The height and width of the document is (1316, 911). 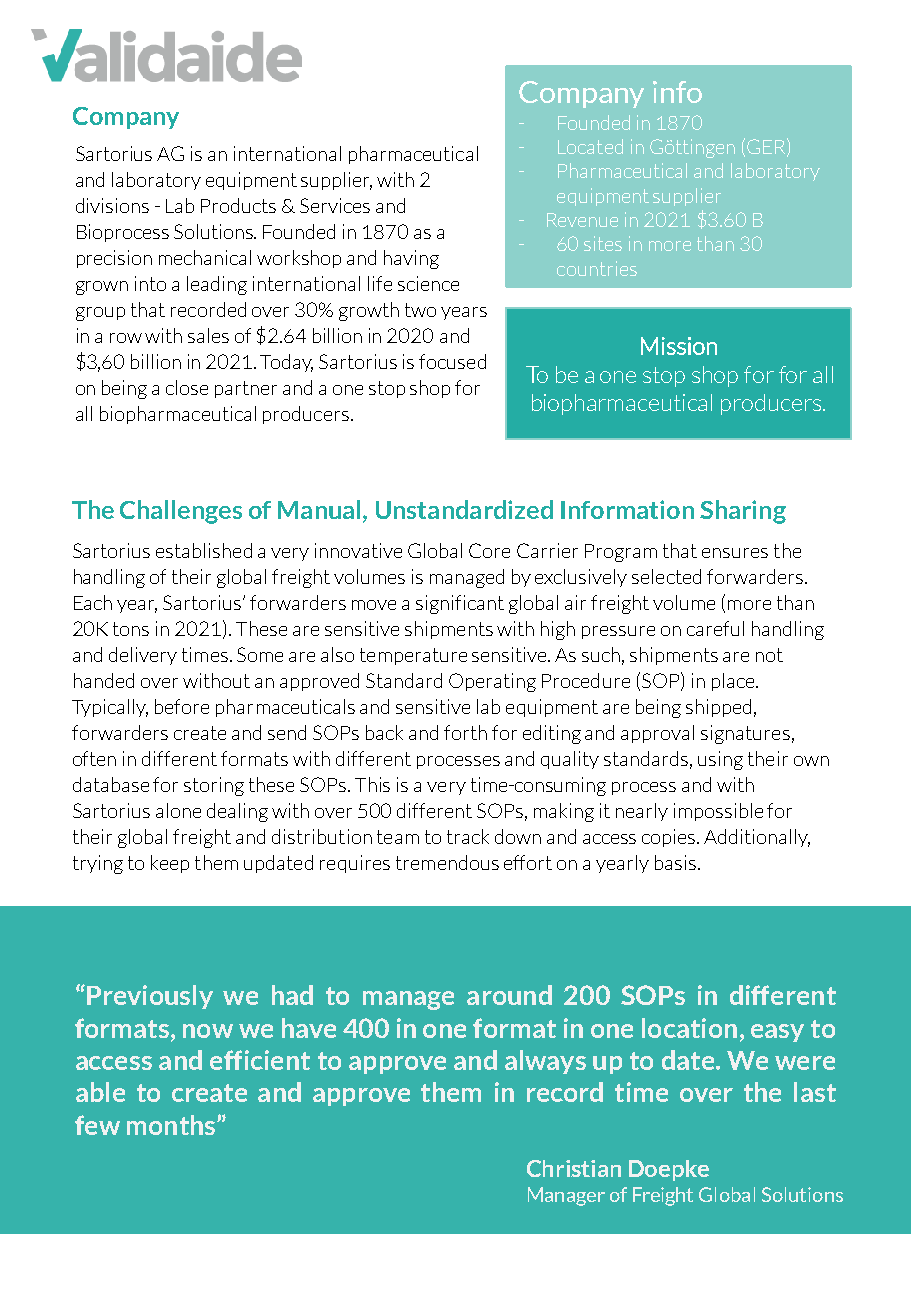 I want to click on Mission, so click(x=679, y=346).
